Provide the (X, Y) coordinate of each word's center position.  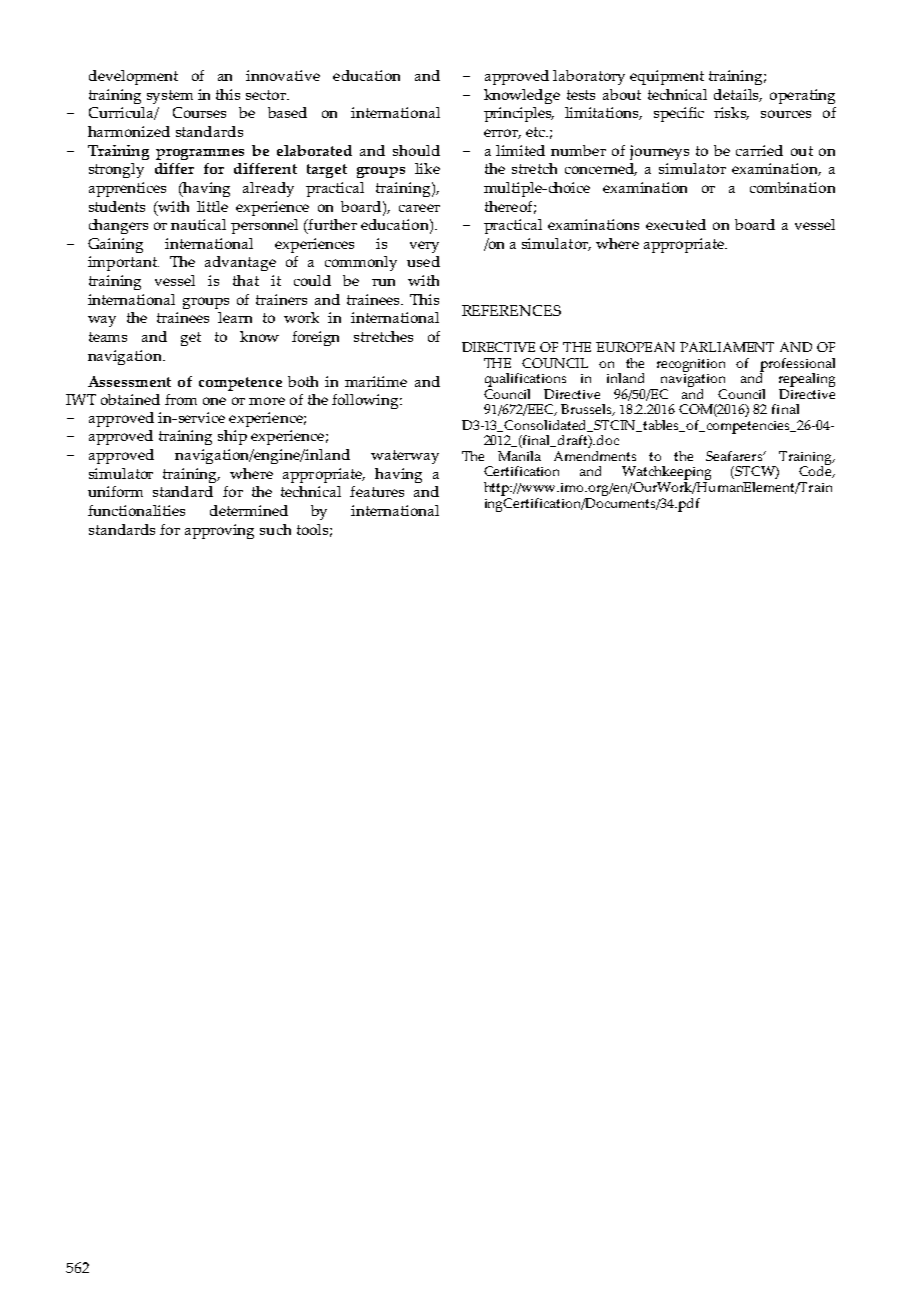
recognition (691, 365)
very (424, 247)
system (170, 97)
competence (240, 384)
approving (219, 531)
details (738, 95)
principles (519, 114)
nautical (198, 224)
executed (676, 224)
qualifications (525, 380)
